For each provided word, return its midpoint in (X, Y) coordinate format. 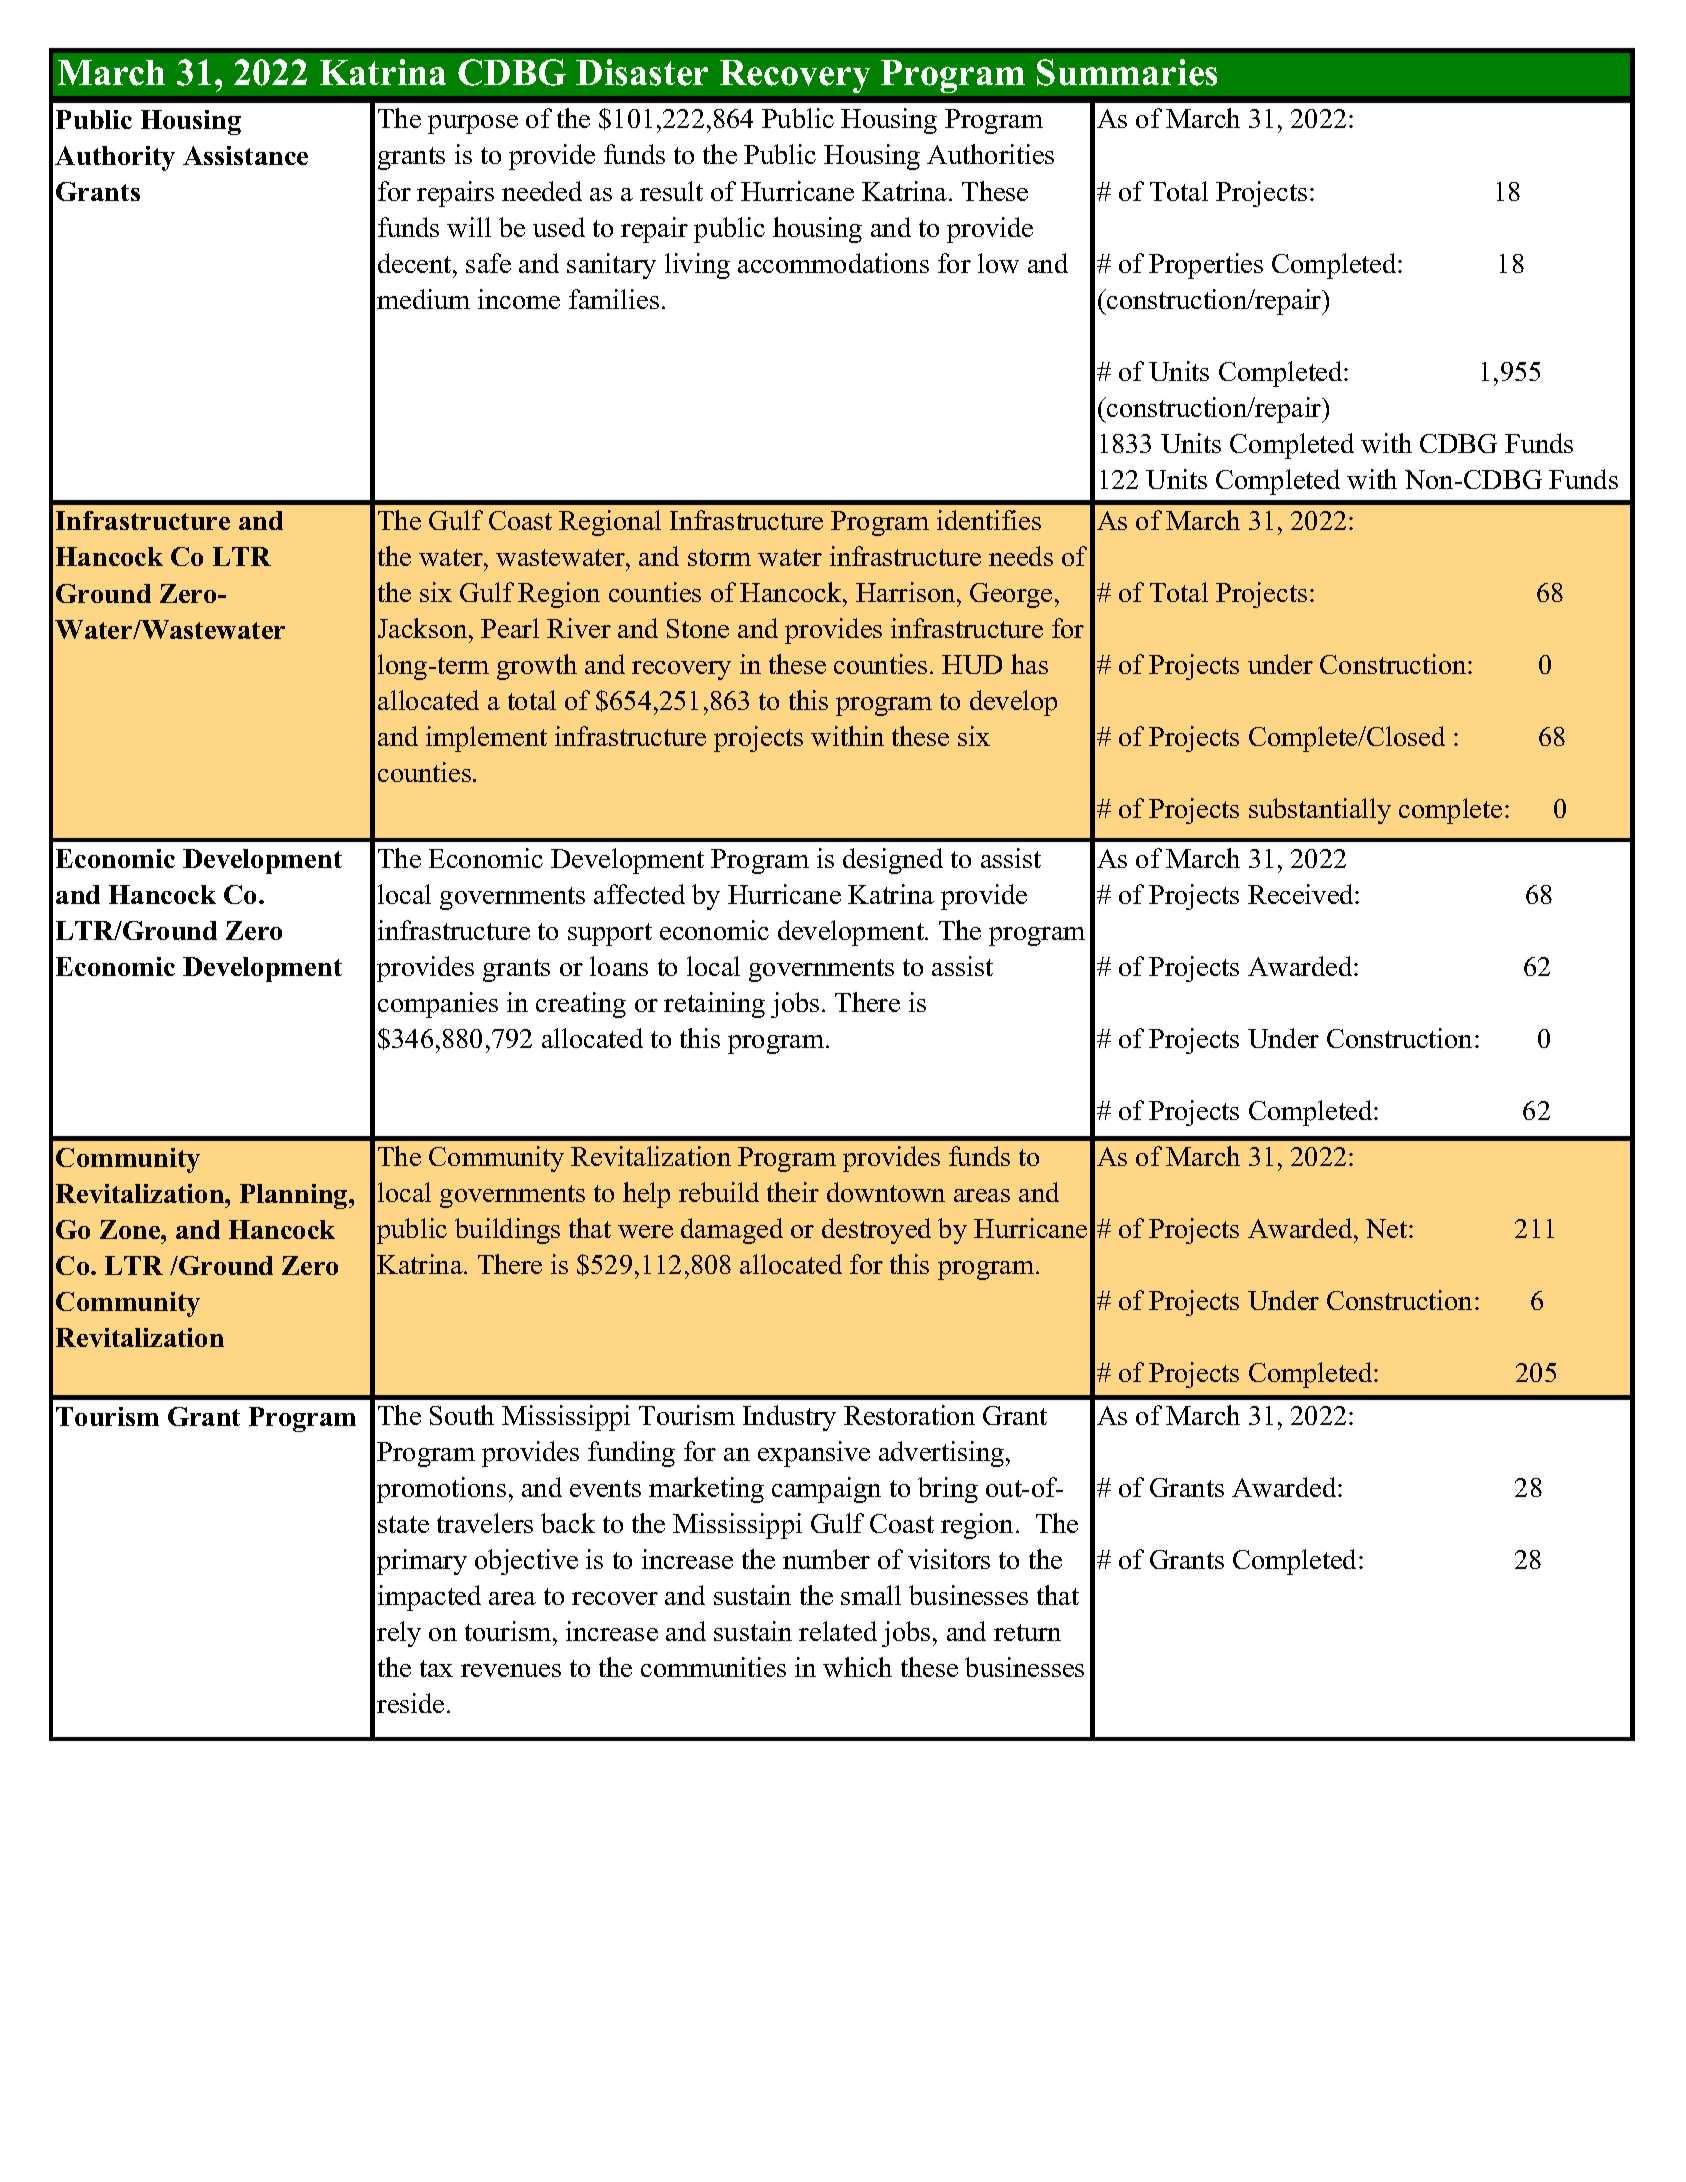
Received (1302, 894)
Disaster (642, 72)
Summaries (1127, 72)
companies (438, 1005)
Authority (115, 158)
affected (639, 894)
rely (399, 1634)
